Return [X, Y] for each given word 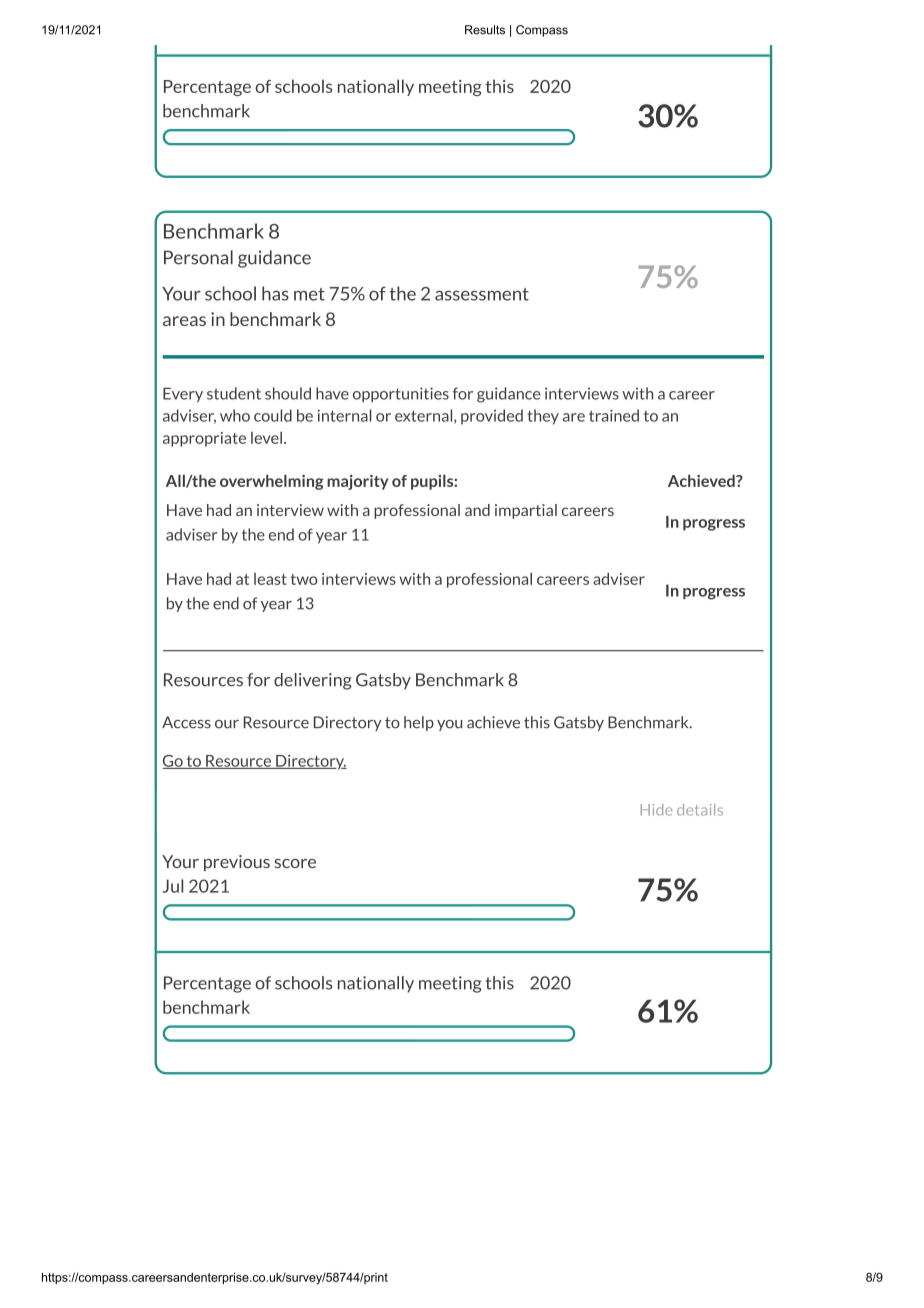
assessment [482, 294]
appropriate [204, 439]
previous [237, 863]
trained [614, 415]
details [700, 810]
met [309, 294]
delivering [313, 681]
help [419, 723]
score [295, 863]
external [425, 416]
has [275, 293]
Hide [656, 810]
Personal [198, 257]
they [543, 417]
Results [485, 30]
